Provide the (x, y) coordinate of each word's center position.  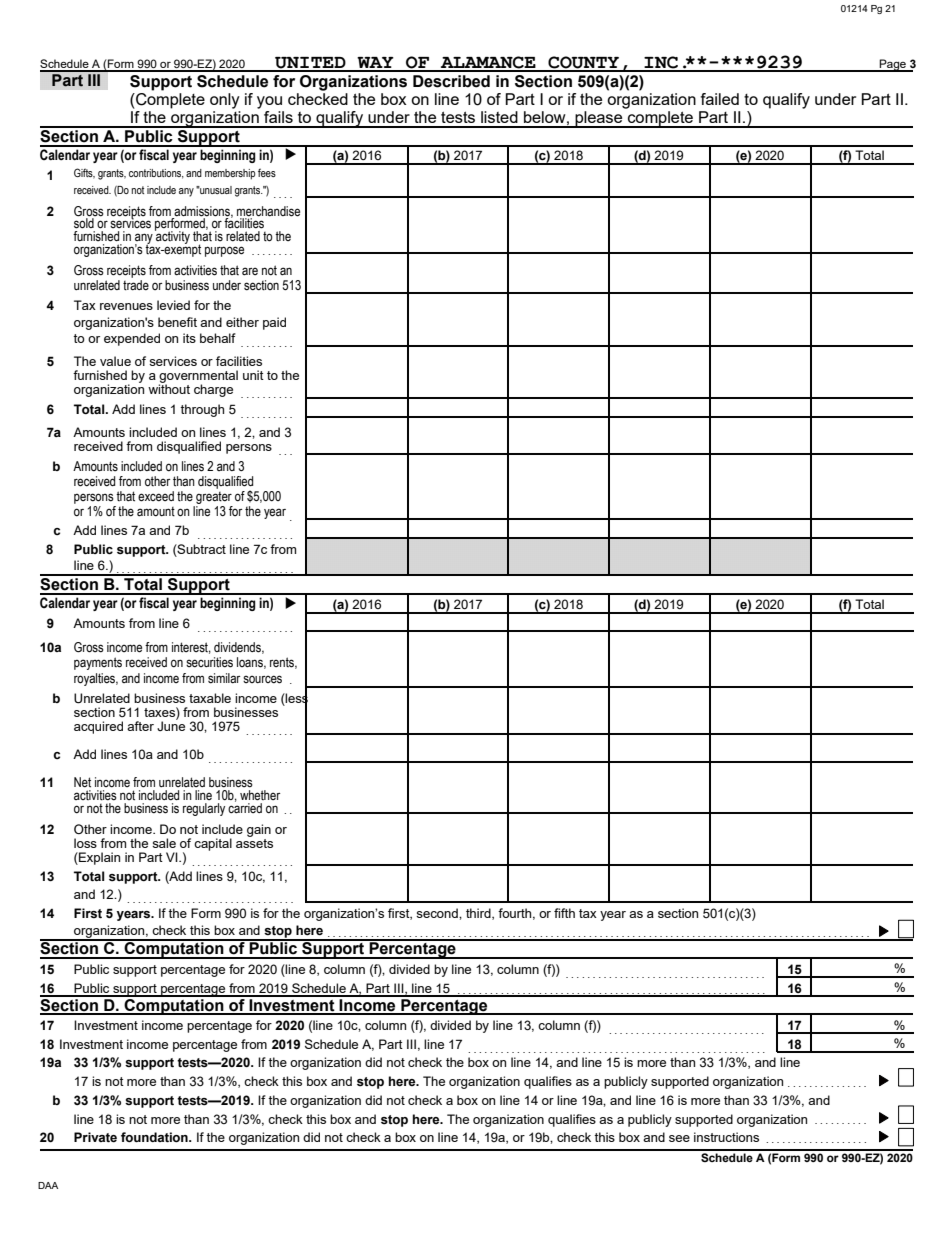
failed (720, 99)
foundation (155, 1137)
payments (98, 663)
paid (274, 323)
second (438, 913)
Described (451, 81)
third (479, 914)
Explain (98, 858)
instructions (726, 1137)
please (599, 118)
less (296, 698)
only (225, 101)
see (679, 1138)
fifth (564, 913)
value (115, 361)
